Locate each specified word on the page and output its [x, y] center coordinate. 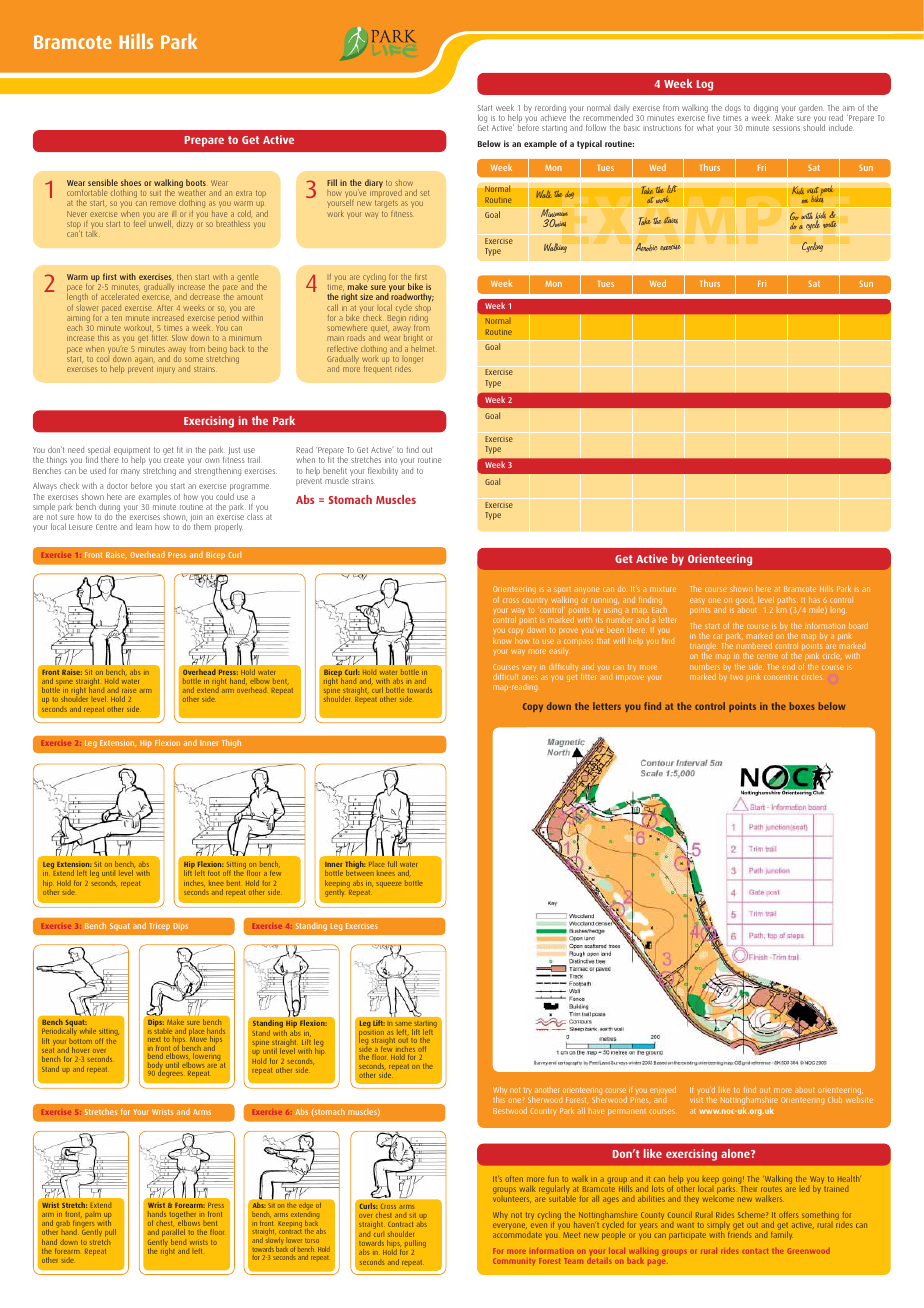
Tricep [159, 927]
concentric [781, 677]
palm [93, 1215]
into [391, 460]
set [424, 193]
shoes [131, 182]
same [403, 1024]
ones [530, 677]
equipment [132, 452]
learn [144, 526]
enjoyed [663, 1090]
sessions [786, 128]
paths [788, 600]
